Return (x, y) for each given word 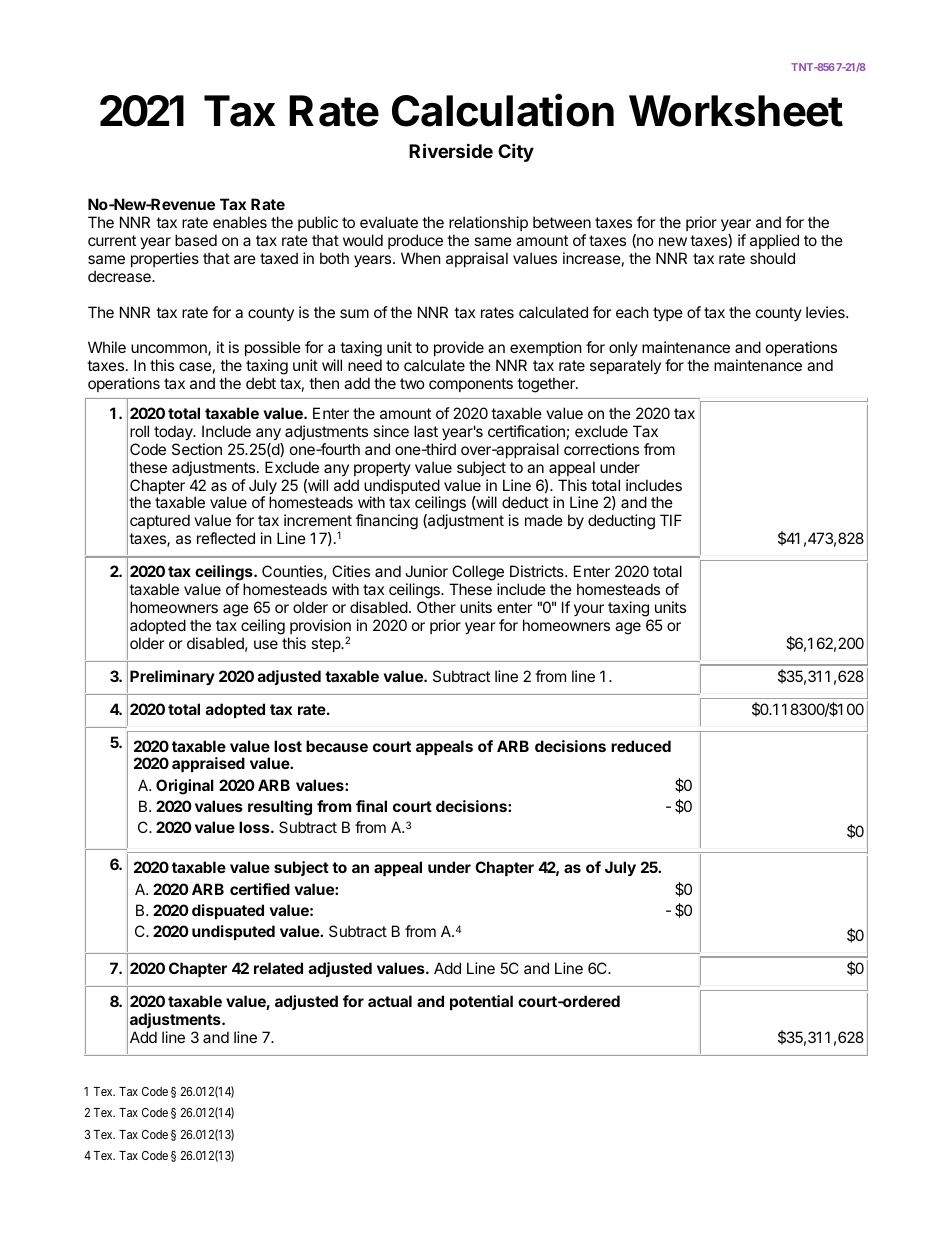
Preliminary (172, 677)
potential (481, 1002)
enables (240, 222)
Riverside (451, 150)
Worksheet (736, 111)
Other (436, 607)
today (174, 432)
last (426, 431)
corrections (601, 449)
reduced (641, 746)
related (278, 968)
